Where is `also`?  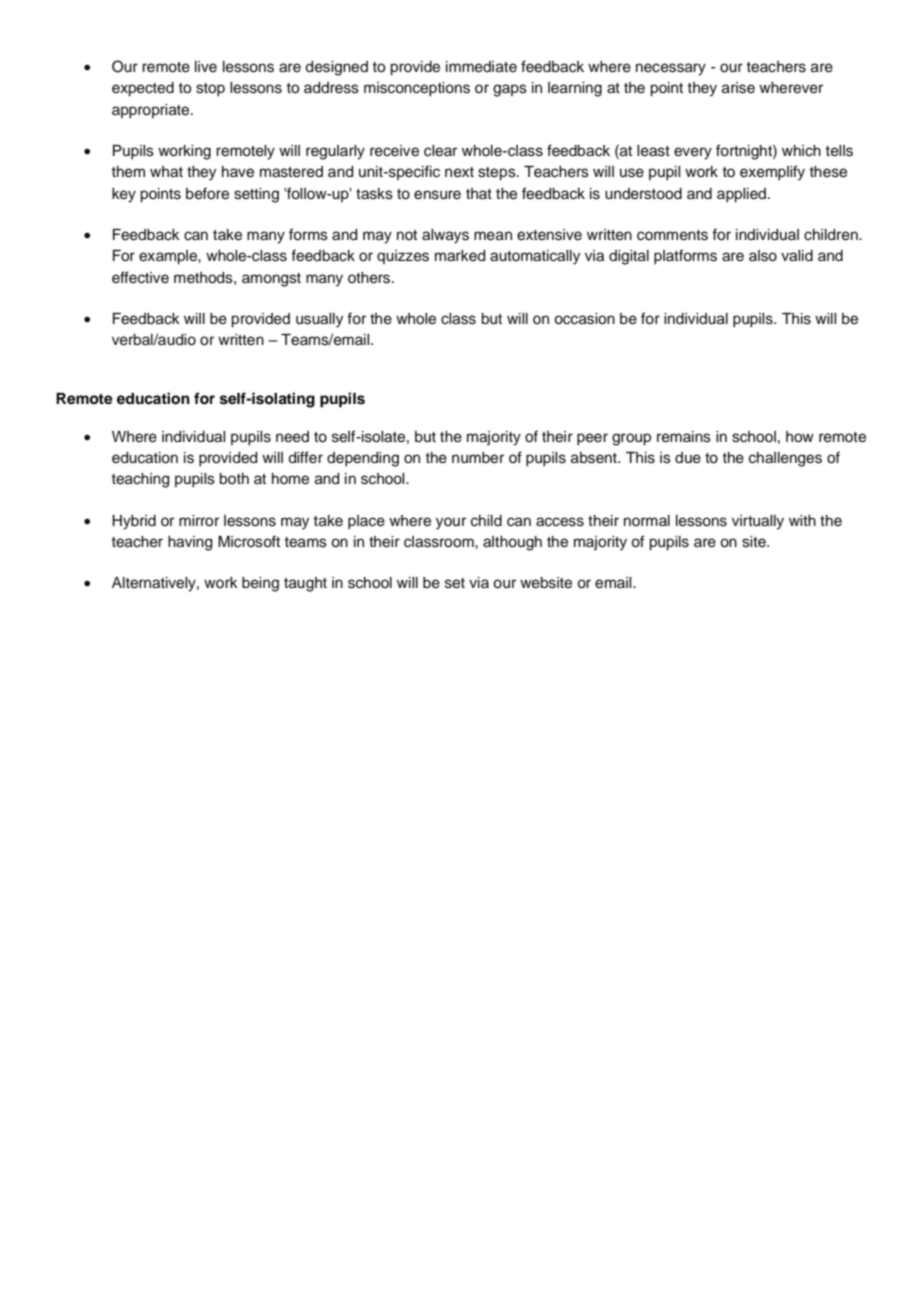
also is located at coordinates (763, 256).
